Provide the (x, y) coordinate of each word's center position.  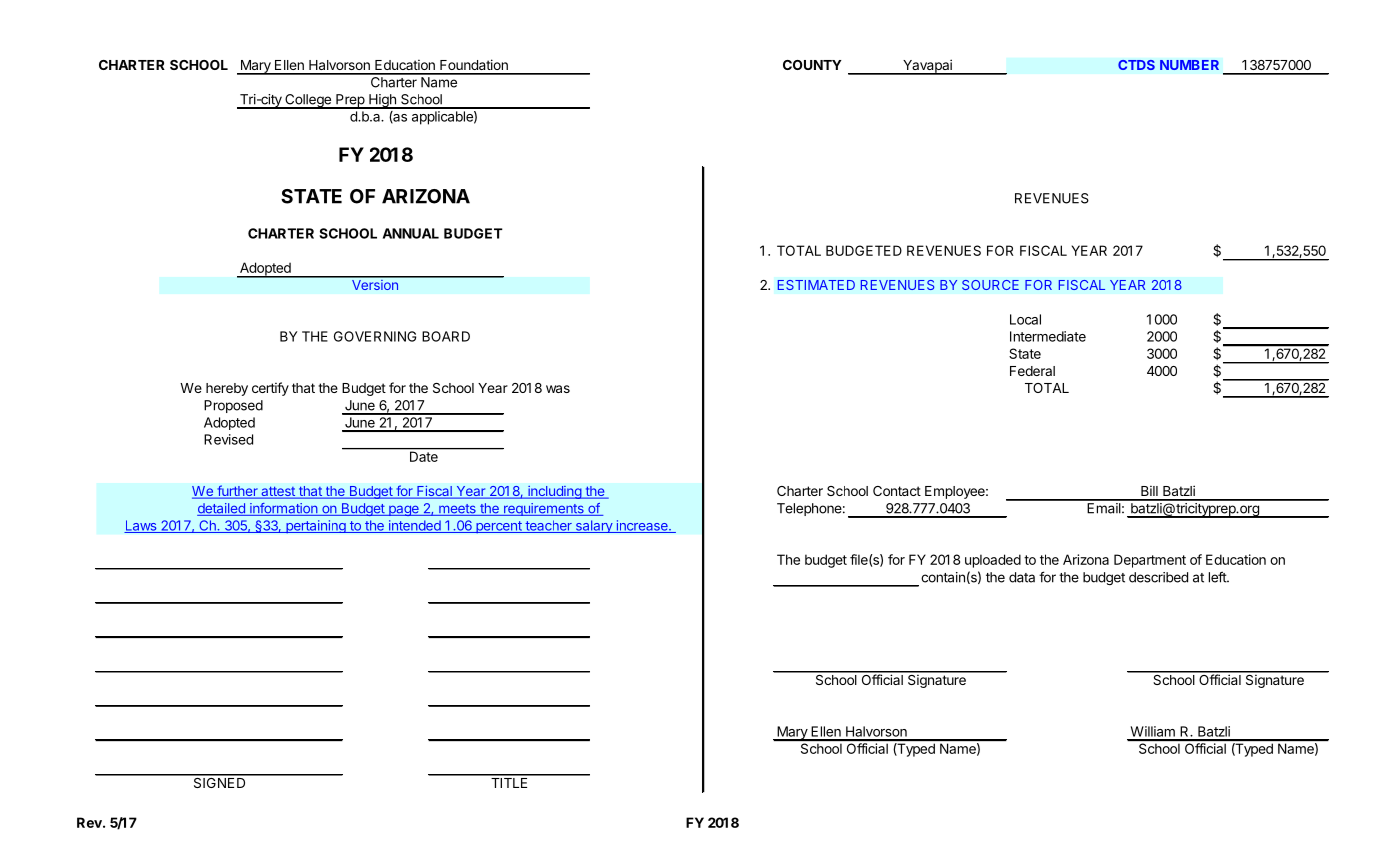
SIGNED (219, 781)
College (308, 101)
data (1022, 577)
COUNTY (812, 65)
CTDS (1136, 65)
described (1158, 577)
